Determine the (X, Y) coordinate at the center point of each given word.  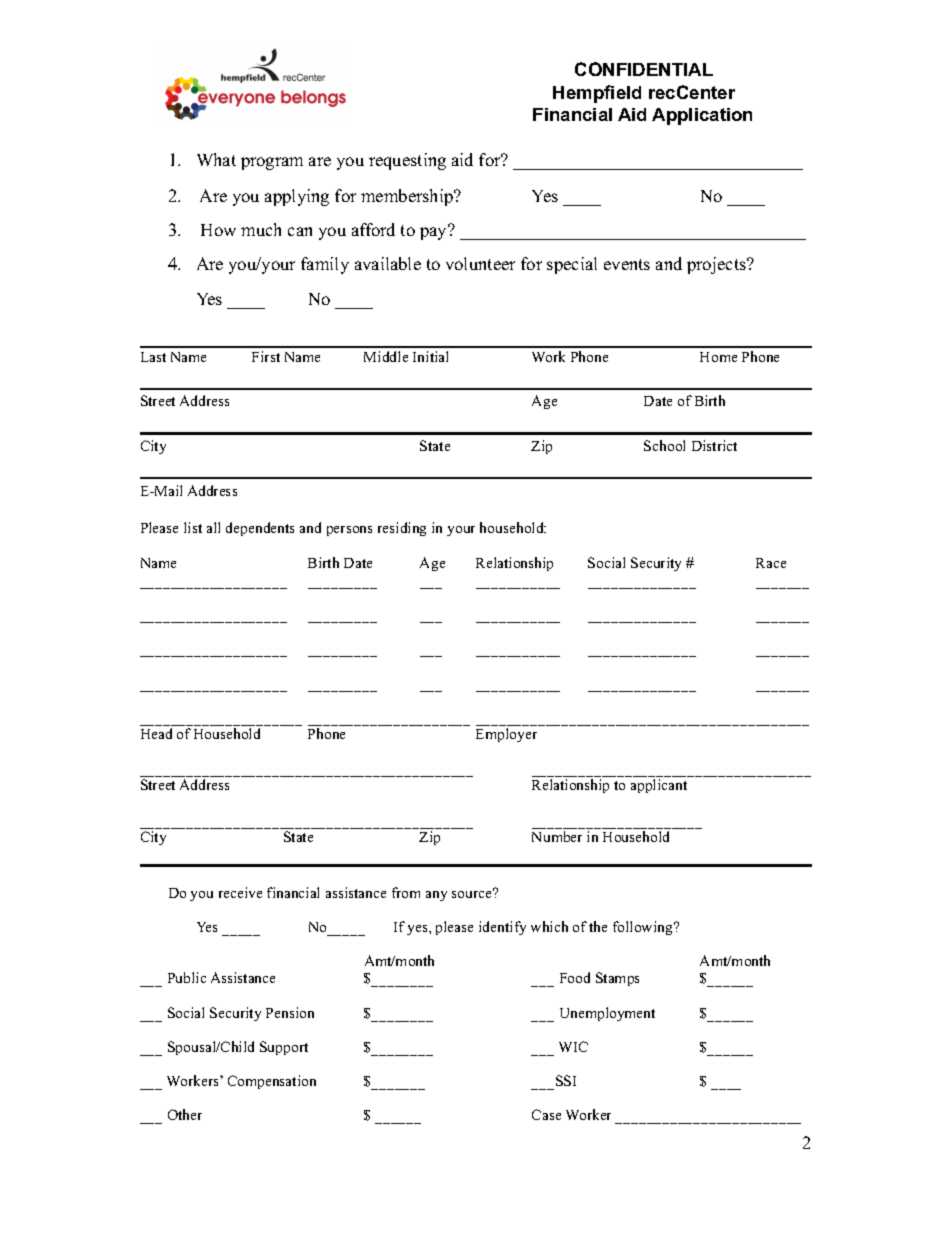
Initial (430, 356)
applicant (659, 786)
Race (771, 563)
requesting (407, 161)
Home (718, 357)
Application (702, 116)
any (436, 896)
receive (240, 892)
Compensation (272, 1082)
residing (402, 529)
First (266, 356)
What (216, 159)
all (213, 527)
